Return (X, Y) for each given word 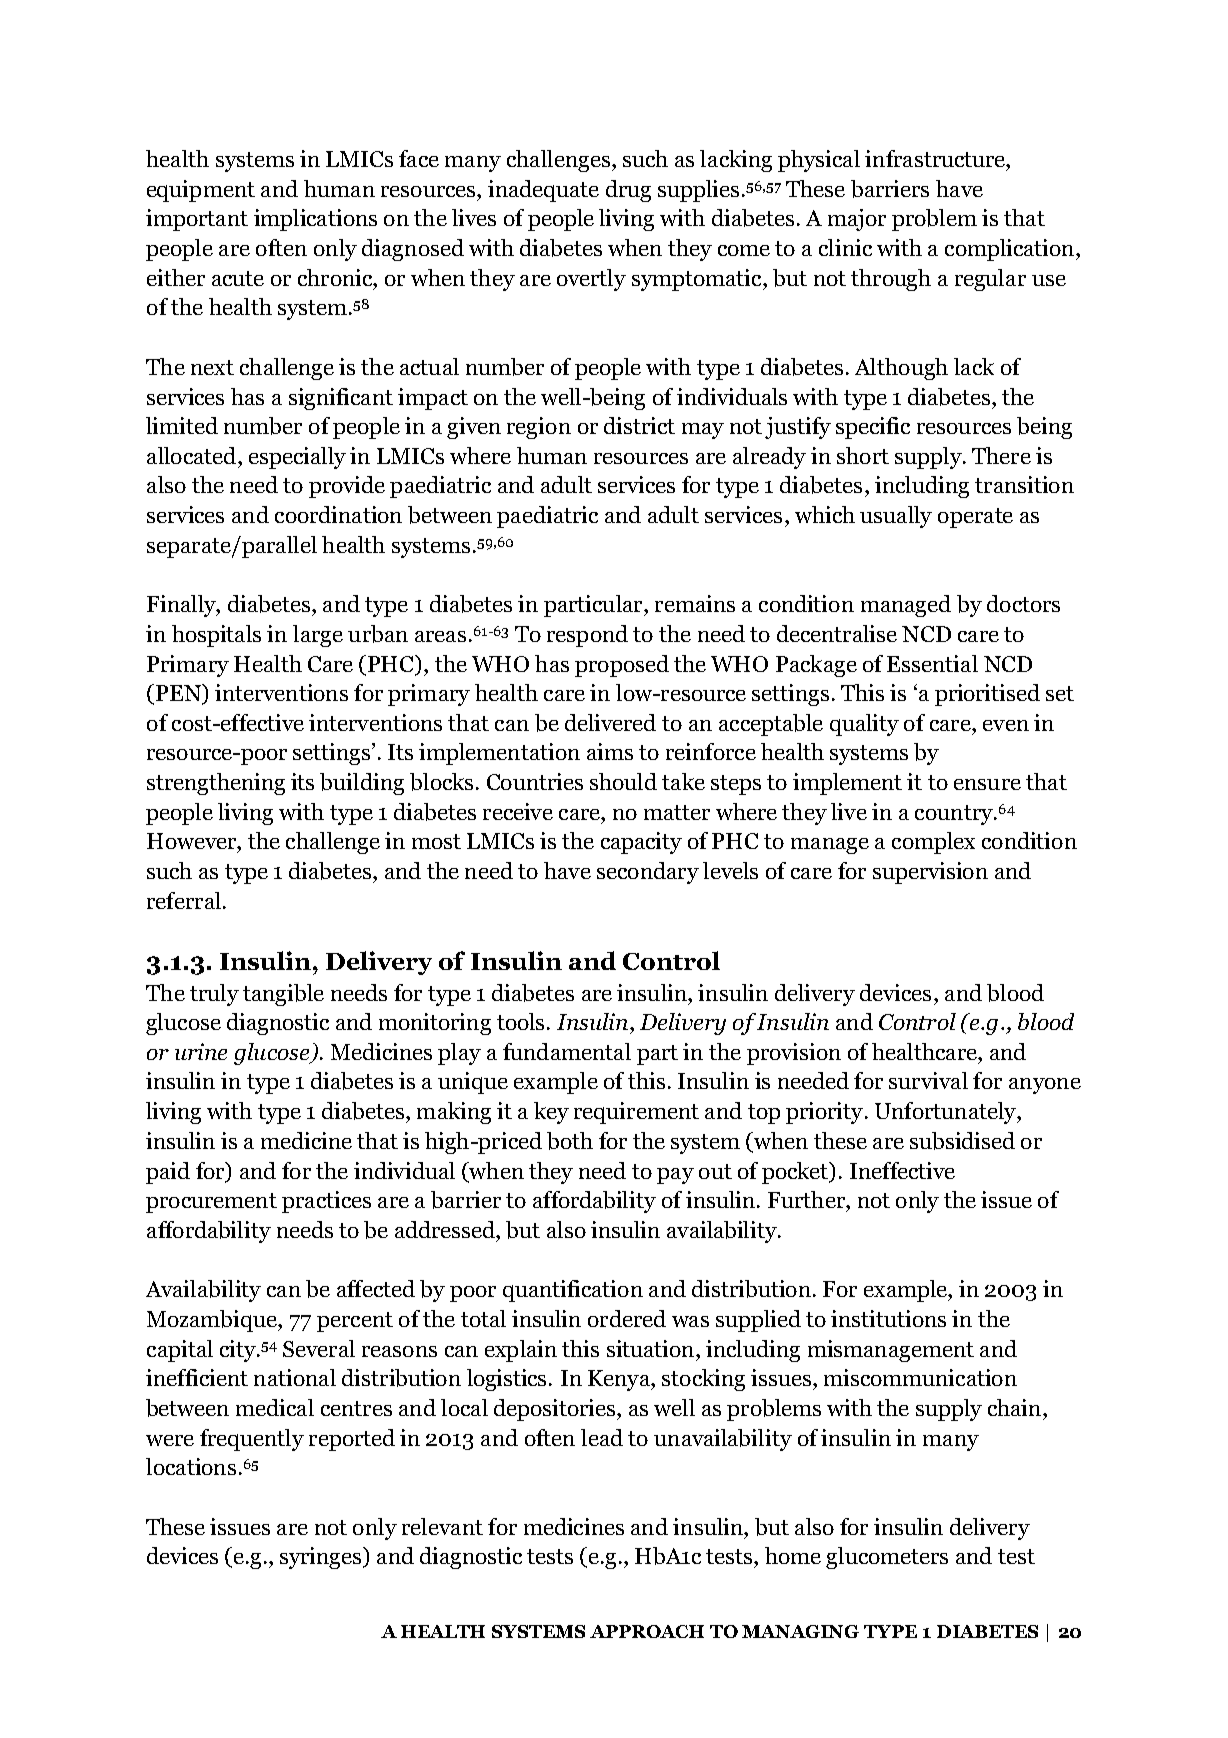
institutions (888, 1318)
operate (975, 518)
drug (628, 191)
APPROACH (647, 1631)
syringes (322, 1558)
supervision (930, 873)
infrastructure (936, 158)
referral (184, 900)
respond (587, 636)
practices (326, 1202)
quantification (573, 1291)
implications (315, 220)
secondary (648, 873)
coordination (338, 514)
